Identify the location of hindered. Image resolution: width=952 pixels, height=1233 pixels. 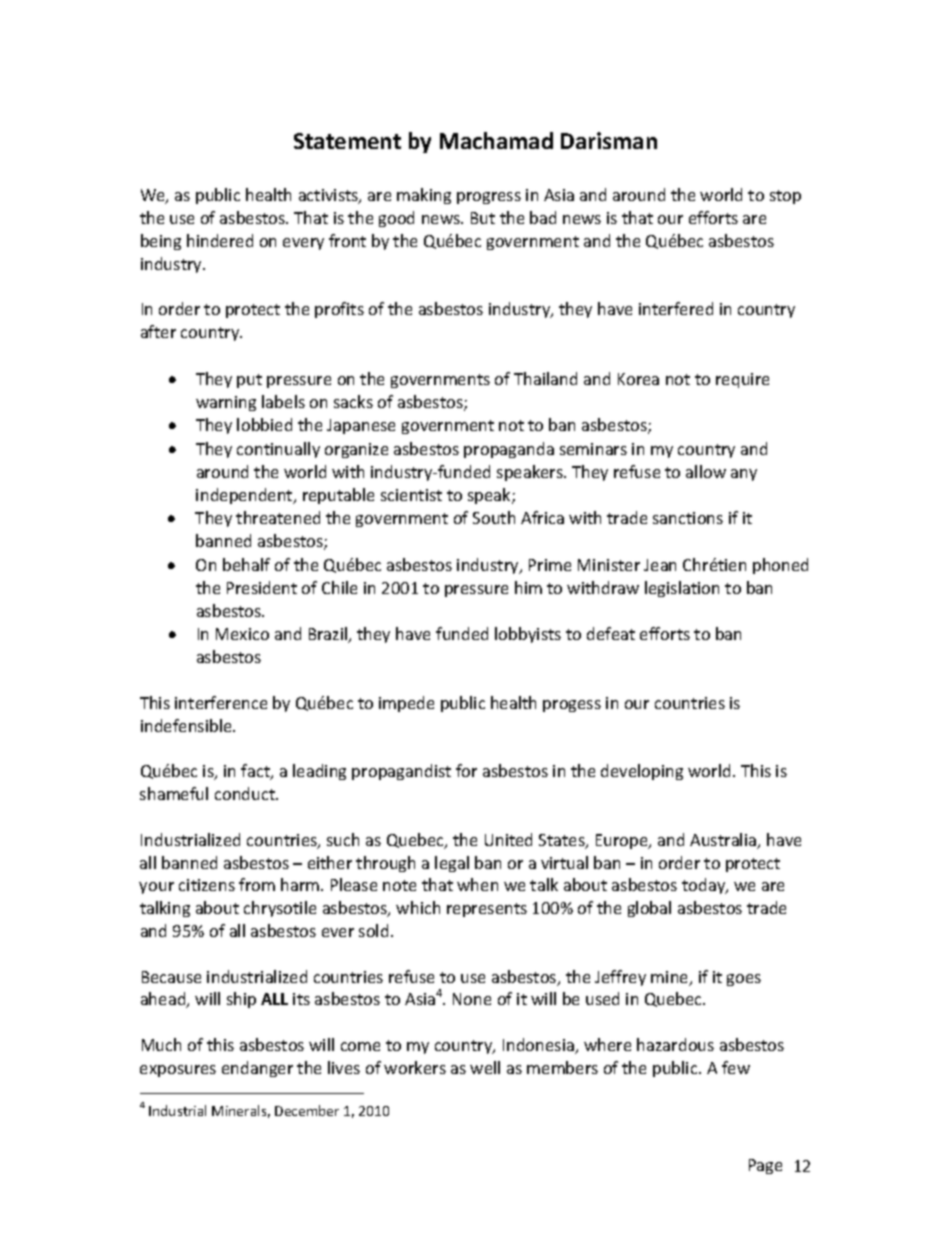
(220, 240).
